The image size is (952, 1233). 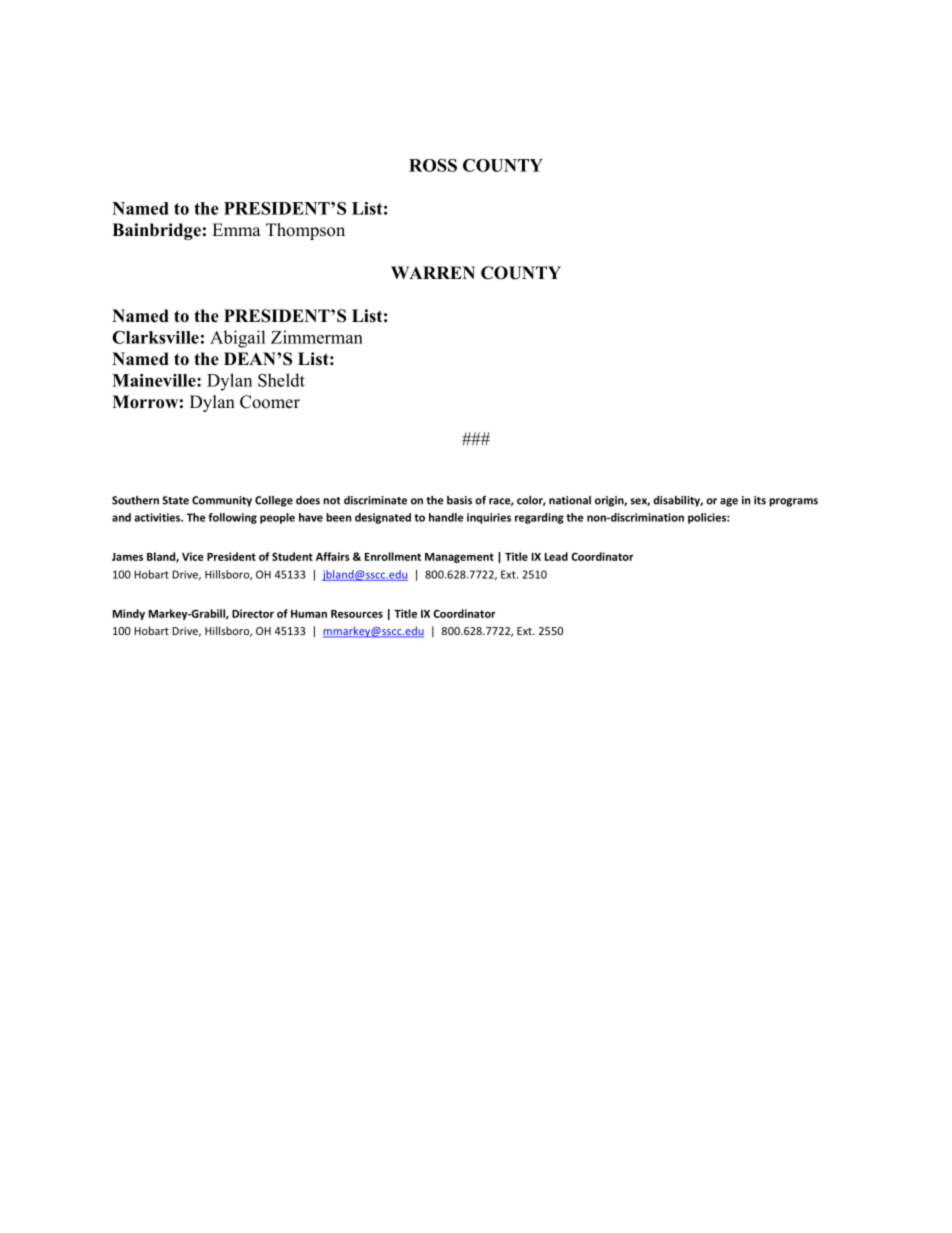 I want to click on WARREN, so click(x=433, y=272).
